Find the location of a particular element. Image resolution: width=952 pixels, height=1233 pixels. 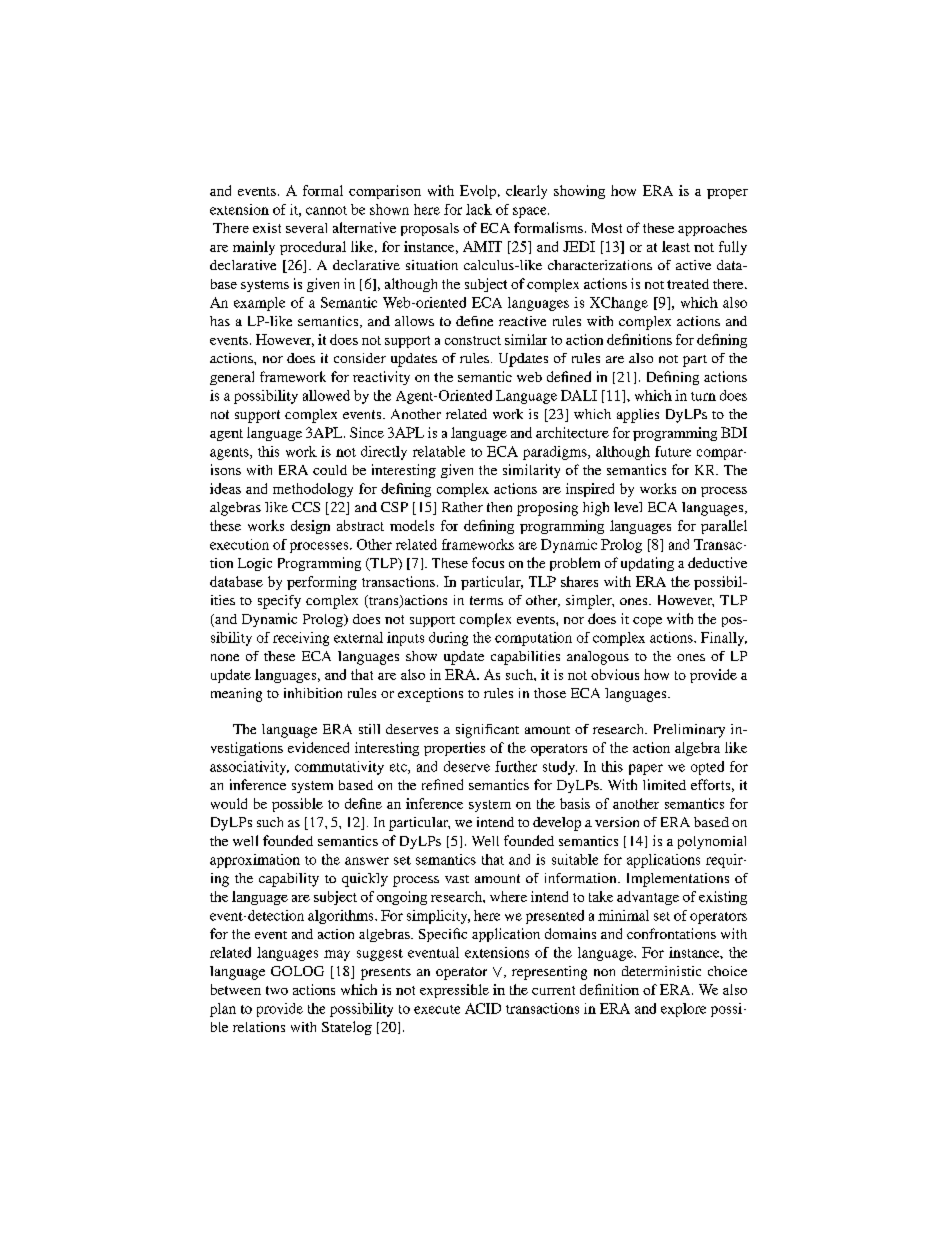

least is located at coordinates (676, 246).
